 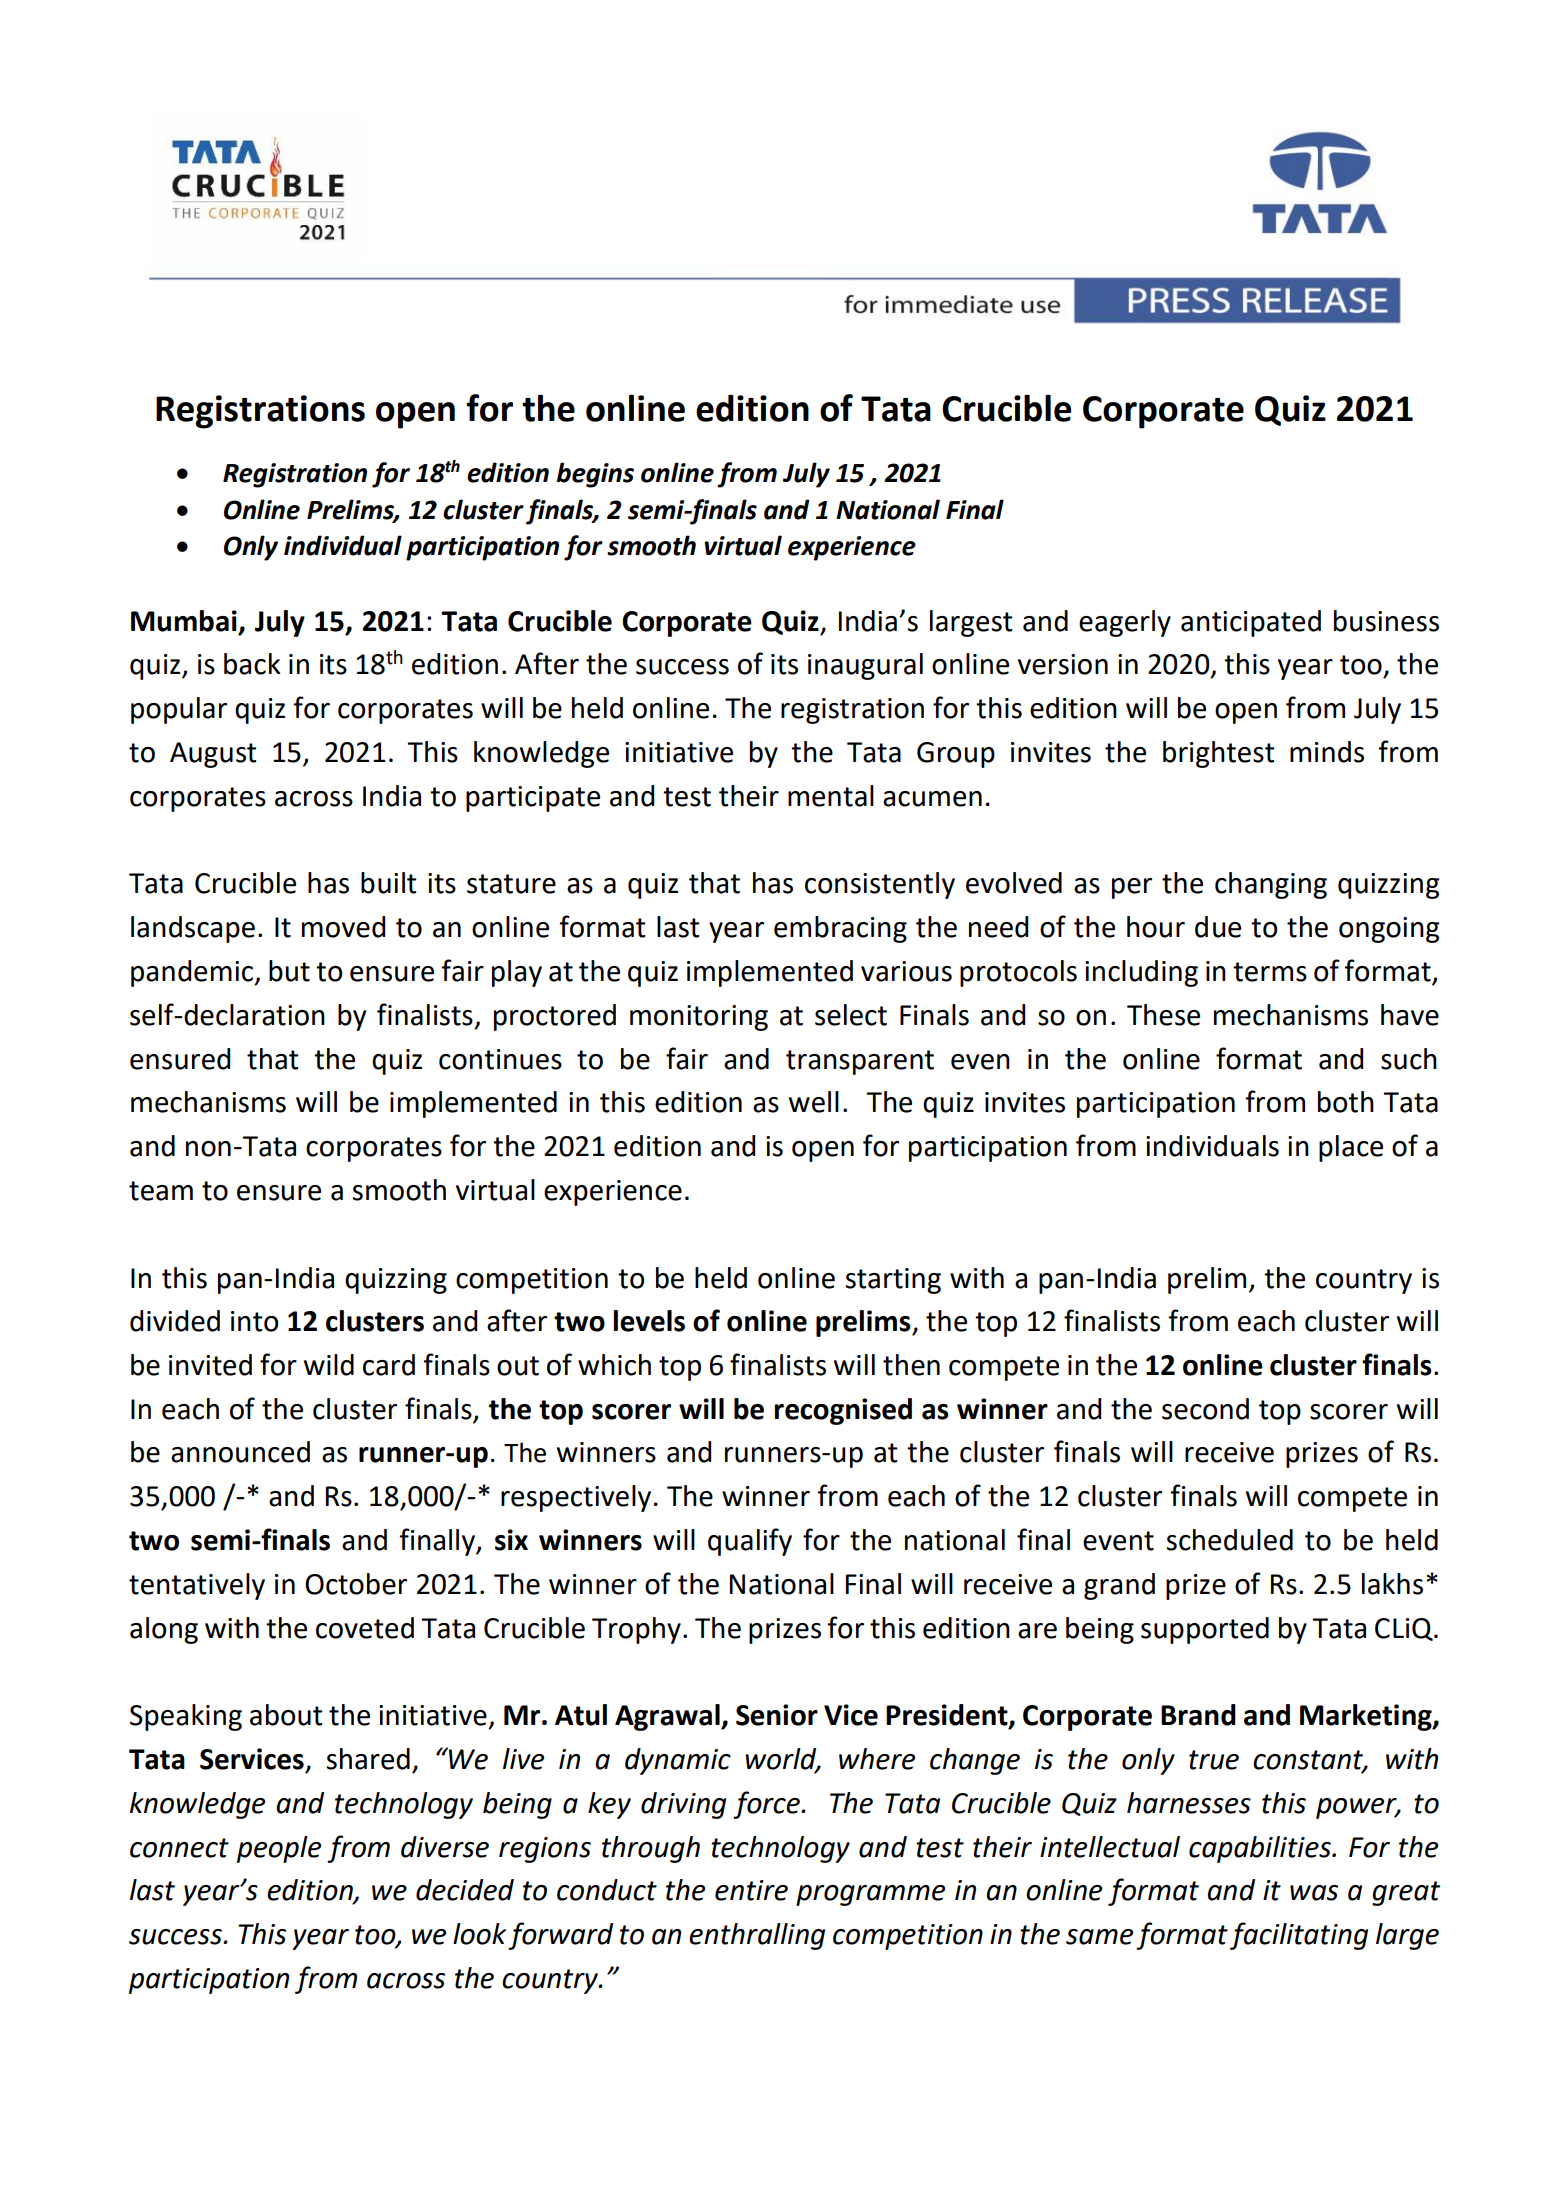 I want to click on mental, so click(x=831, y=796).
